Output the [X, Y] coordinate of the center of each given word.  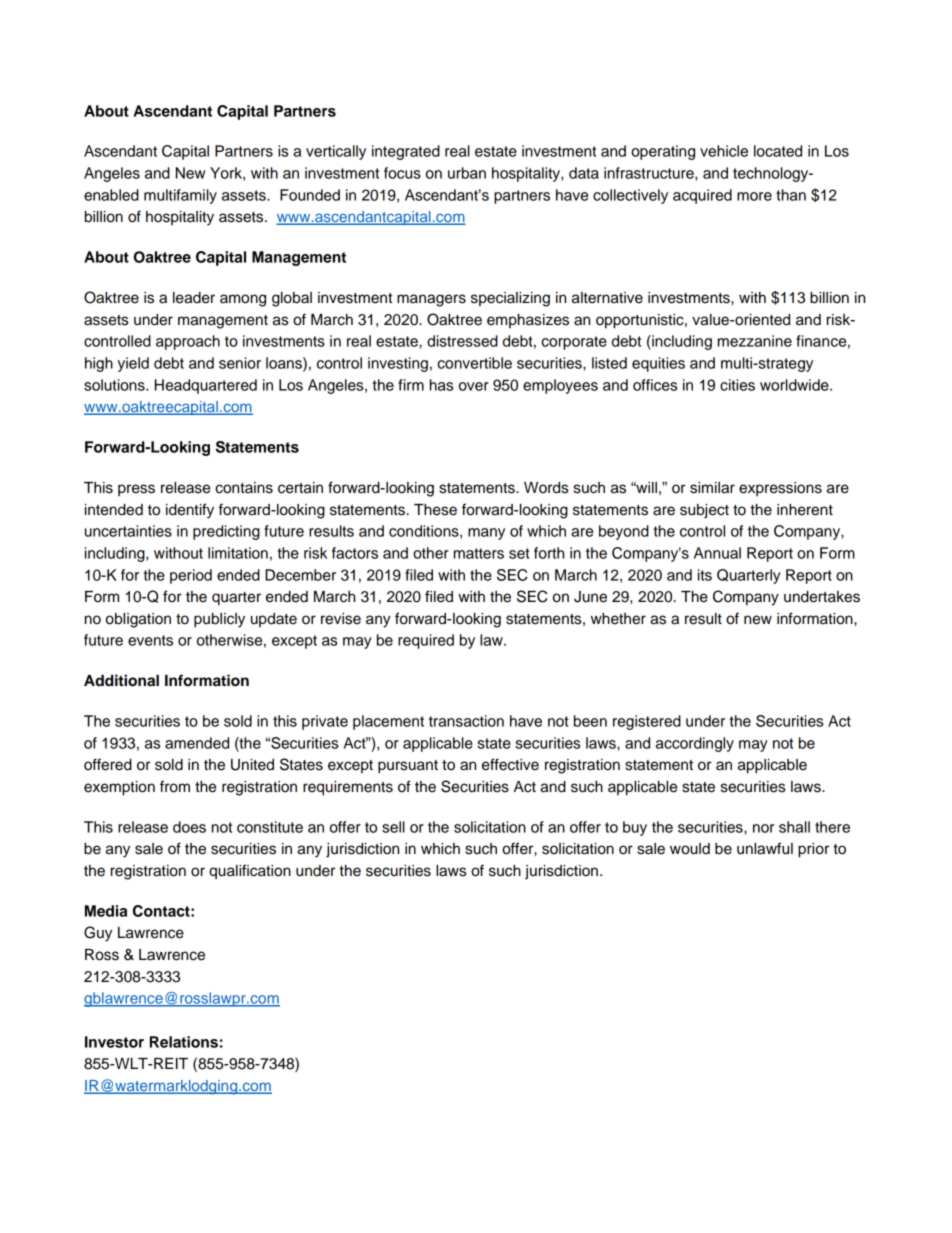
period [191, 576]
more [754, 196]
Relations [184, 1042]
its [705, 575]
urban [467, 173]
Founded [310, 195]
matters [479, 553]
